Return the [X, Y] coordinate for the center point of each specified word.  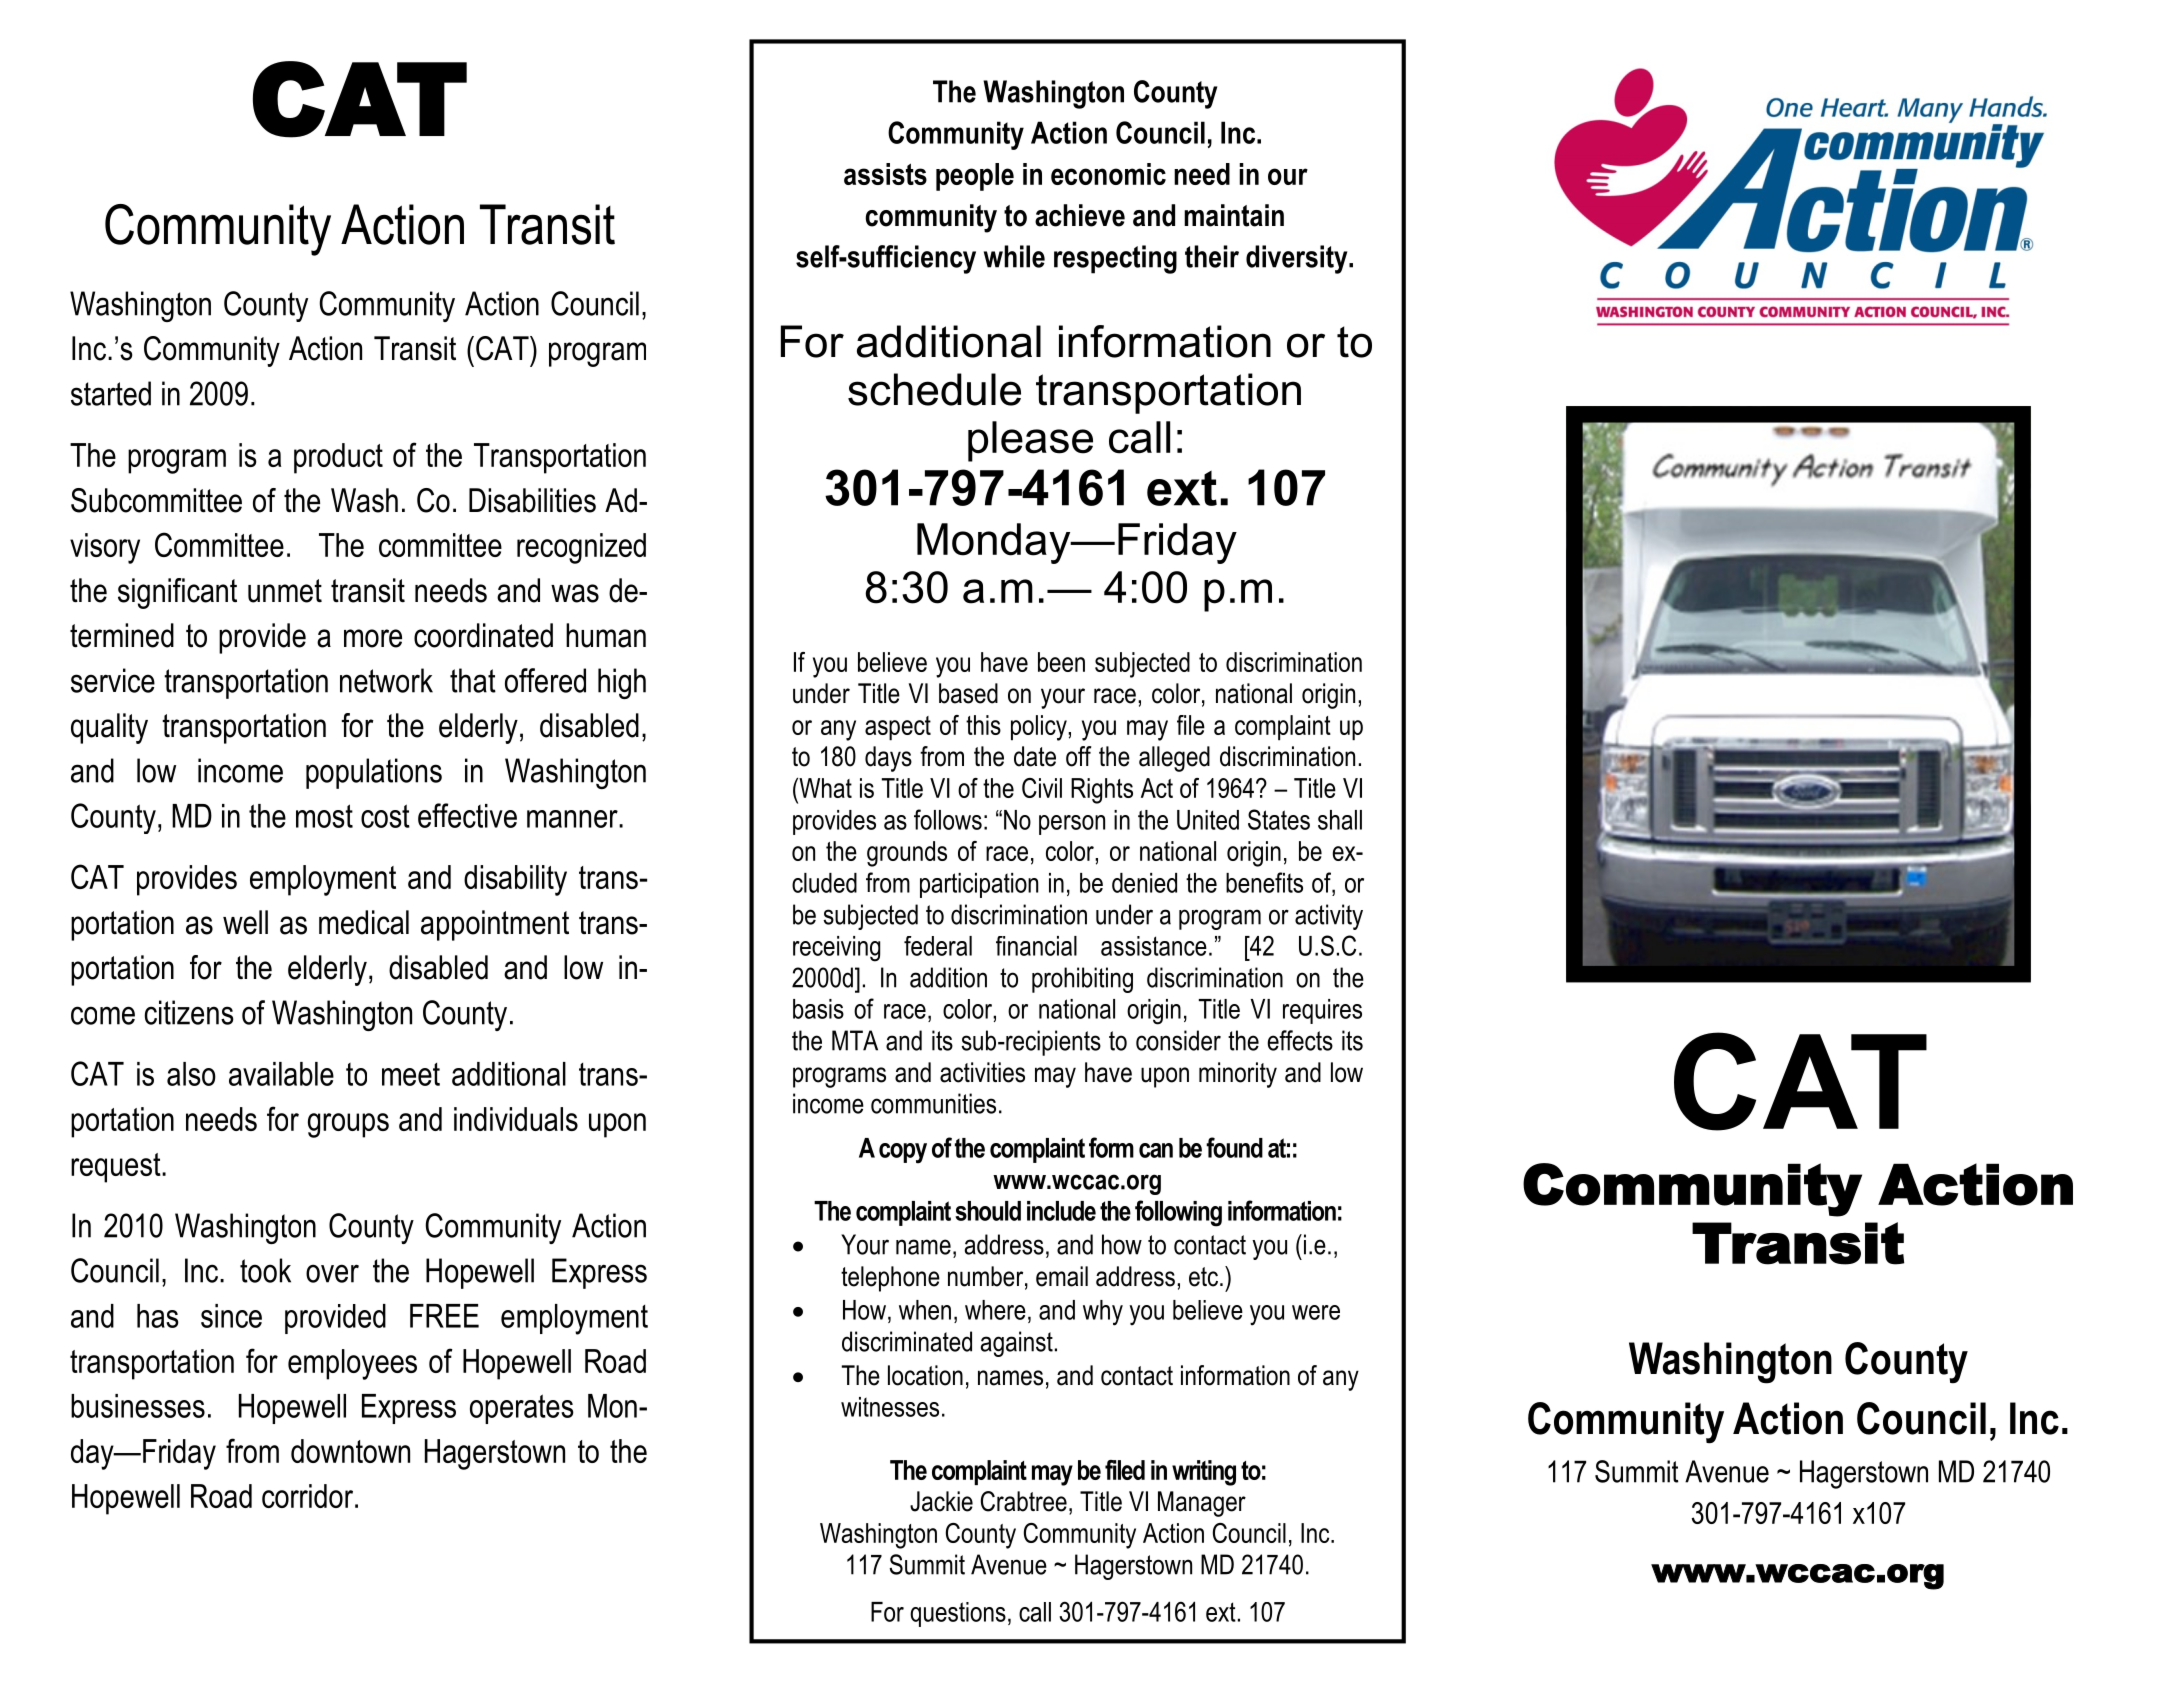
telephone [890, 1279]
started [111, 393]
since [231, 1316]
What [824, 788]
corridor [309, 1496]
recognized [581, 548]
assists [885, 174]
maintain [1234, 215]
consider [1178, 1040]
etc [1203, 1277]
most [324, 816]
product [338, 458]
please [1030, 441]
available [281, 1074]
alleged [1174, 759]
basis [818, 1009]
